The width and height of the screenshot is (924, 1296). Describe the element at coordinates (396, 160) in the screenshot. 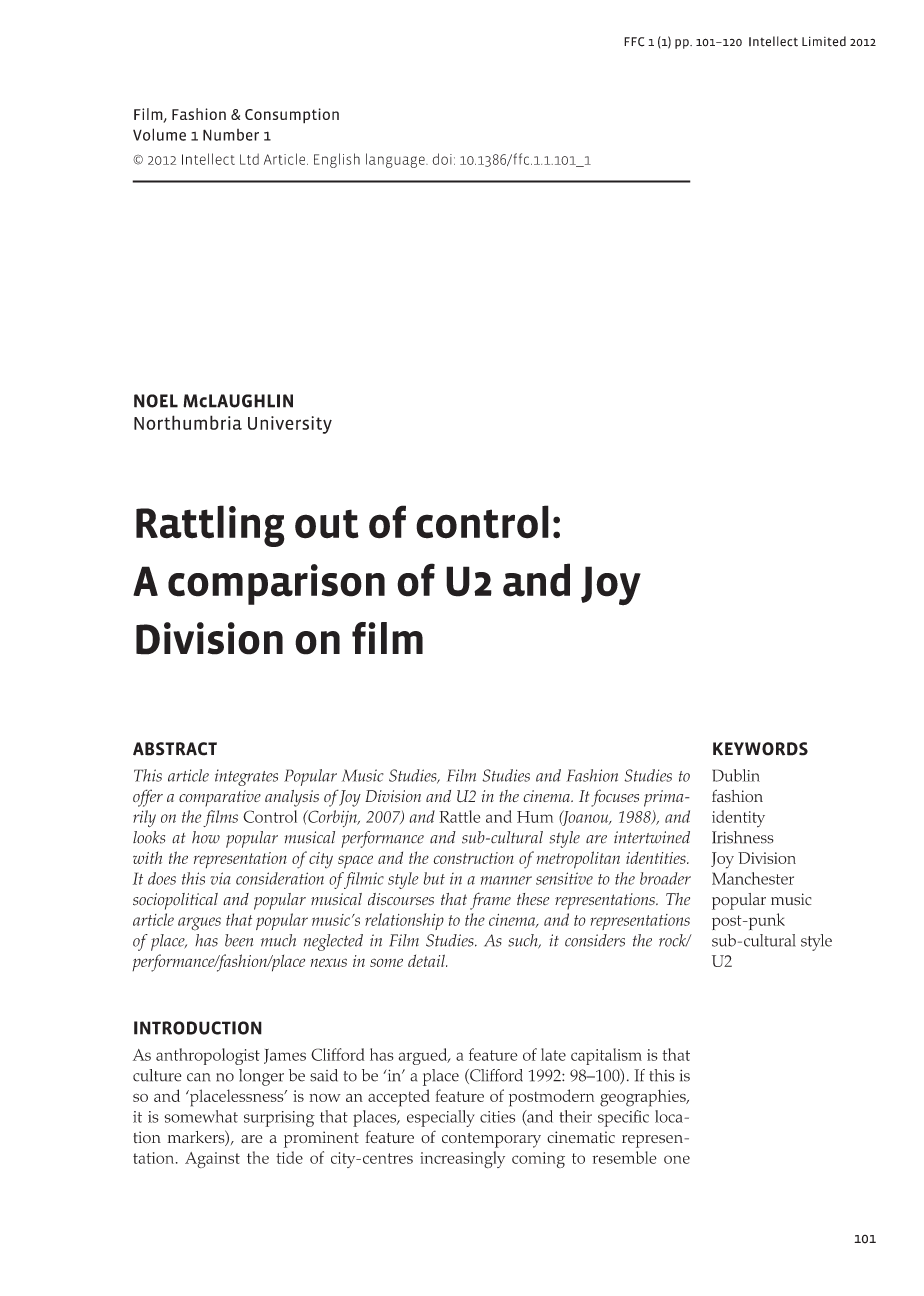

I see `language` at that location.
